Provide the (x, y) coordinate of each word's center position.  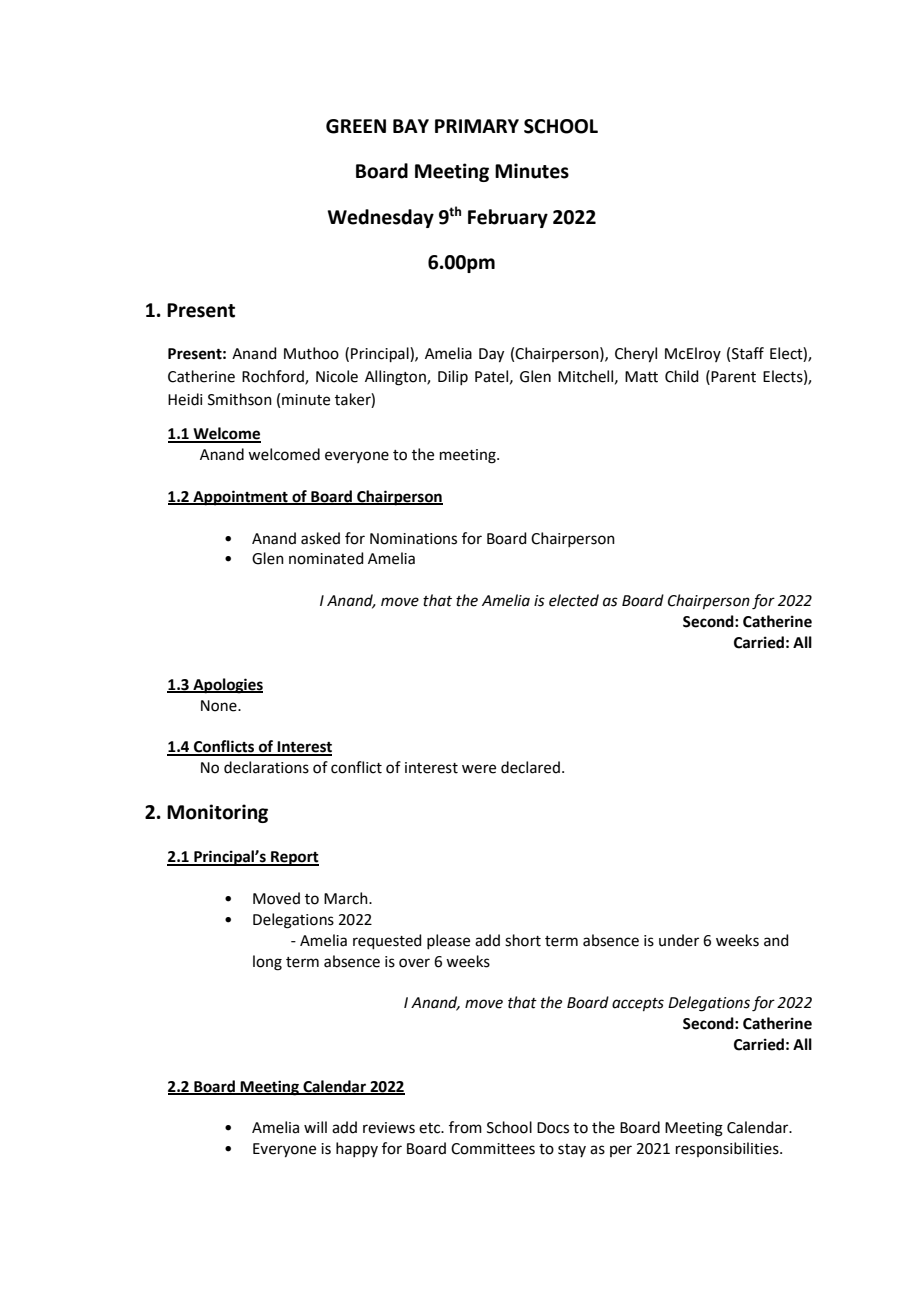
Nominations (413, 539)
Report (294, 858)
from (465, 1127)
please (448, 941)
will (315, 1127)
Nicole (337, 376)
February (508, 218)
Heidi (185, 399)
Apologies (227, 686)
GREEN (356, 126)
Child (682, 376)
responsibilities (728, 1149)
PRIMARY (477, 126)
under (679, 940)
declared (530, 767)
